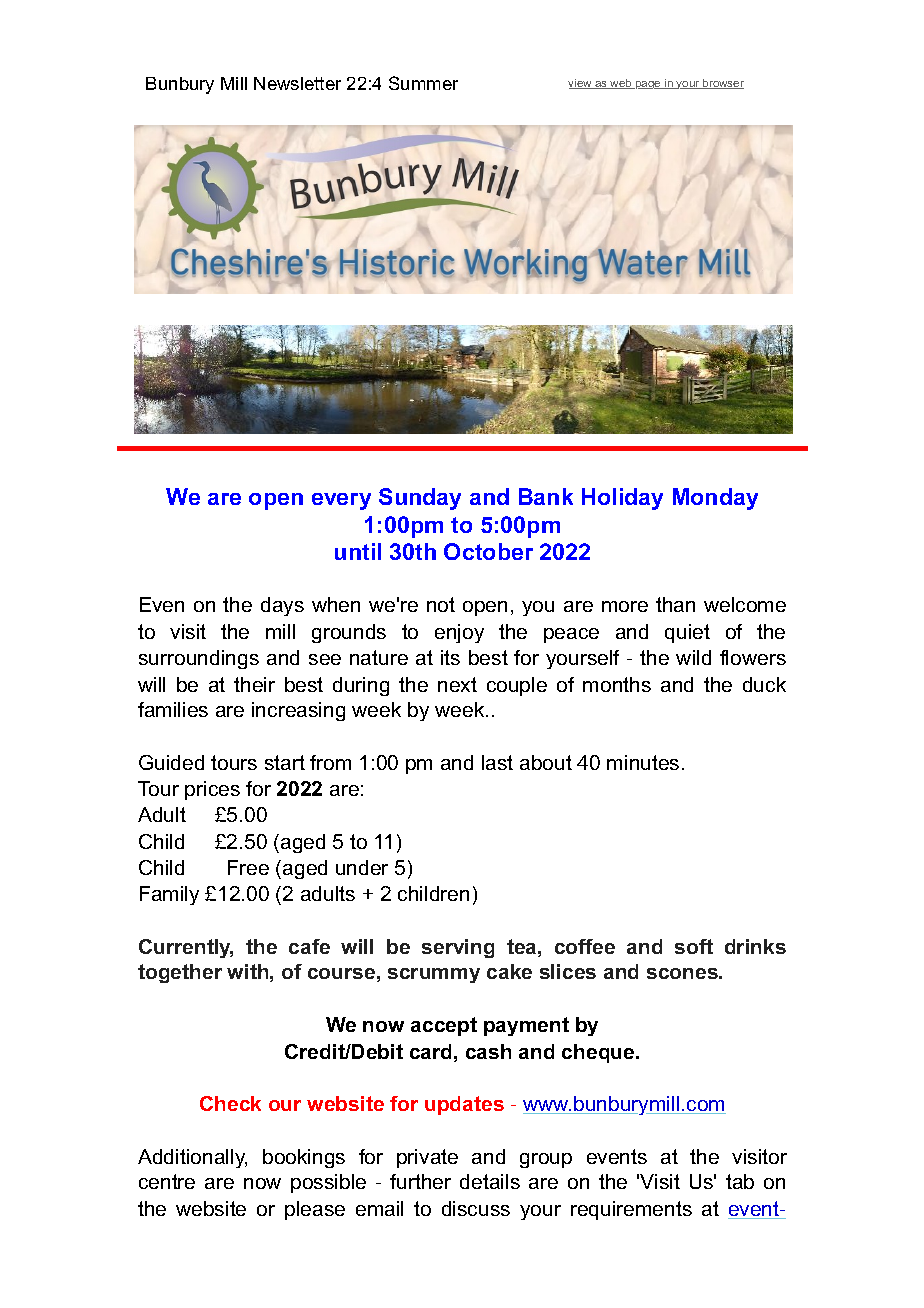  What do you see at coordinates (192, 1158) in the document?
I see `Additionally` at bounding box center [192, 1158].
